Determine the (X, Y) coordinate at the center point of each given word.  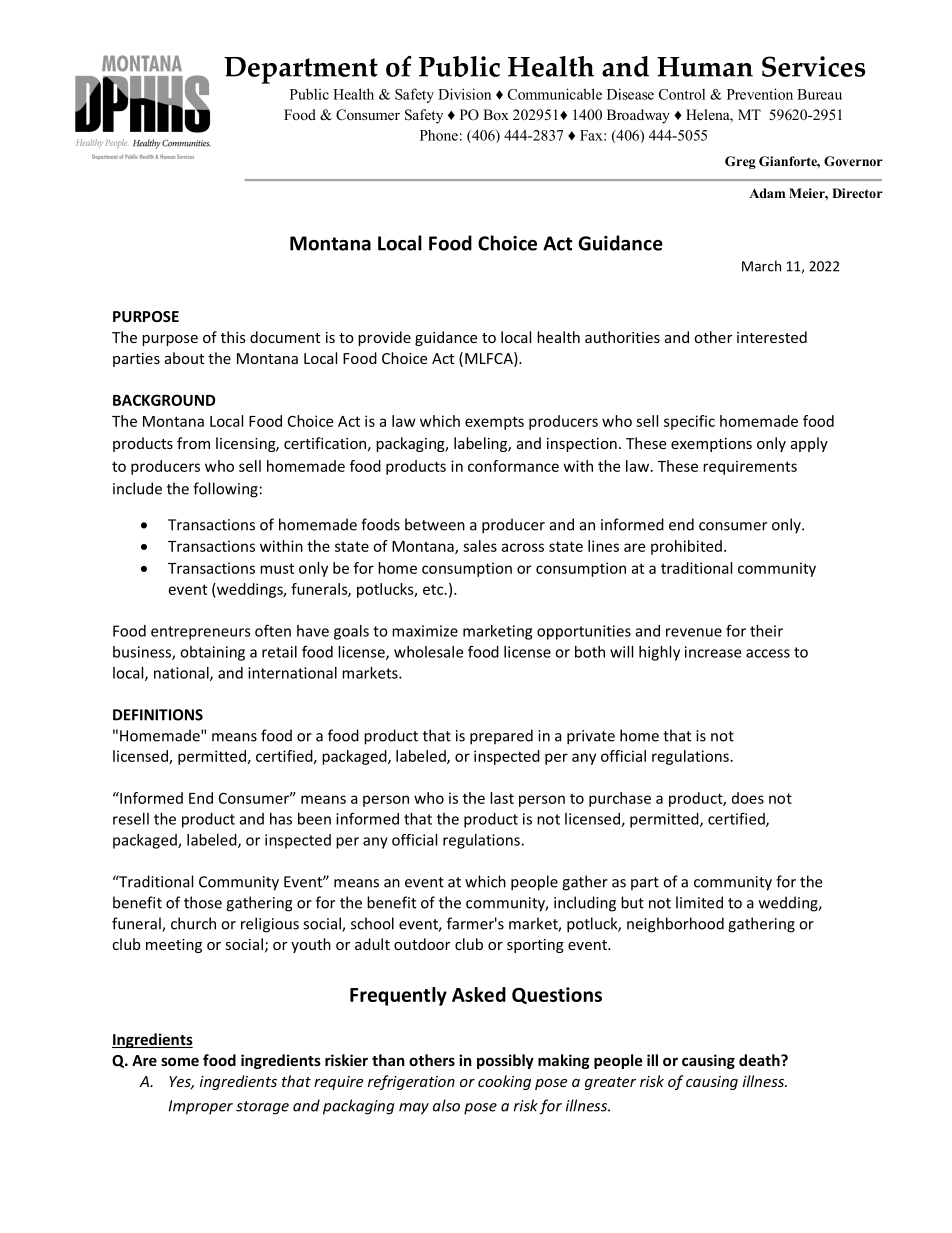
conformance (513, 466)
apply (809, 444)
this (233, 337)
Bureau (819, 94)
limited (699, 902)
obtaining (212, 653)
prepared (501, 737)
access (768, 653)
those (203, 902)
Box (496, 114)
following (225, 490)
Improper (201, 1107)
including (585, 904)
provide (384, 338)
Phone (439, 135)
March (761, 266)
